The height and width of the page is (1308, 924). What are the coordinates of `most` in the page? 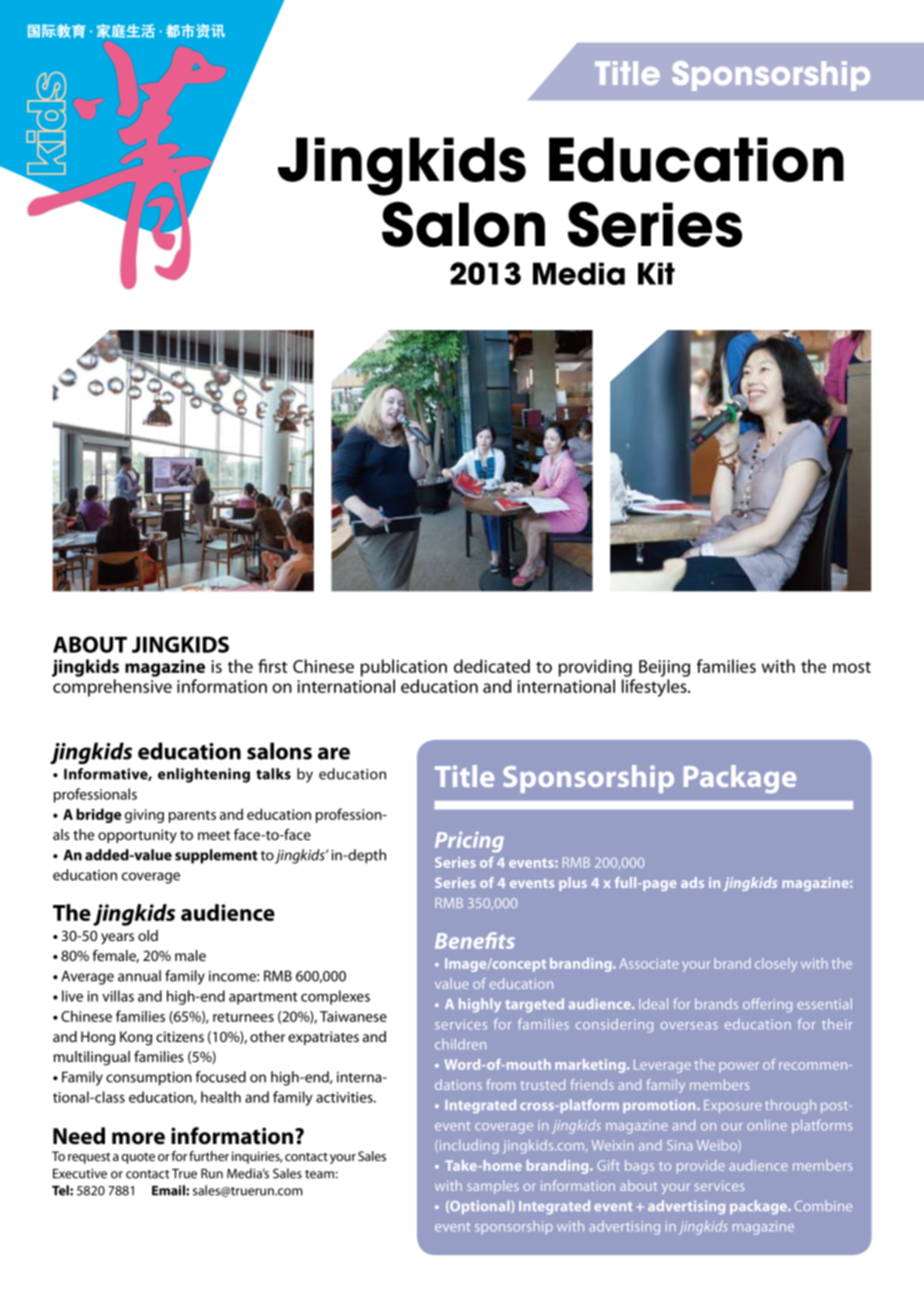 It's located at (852, 667).
